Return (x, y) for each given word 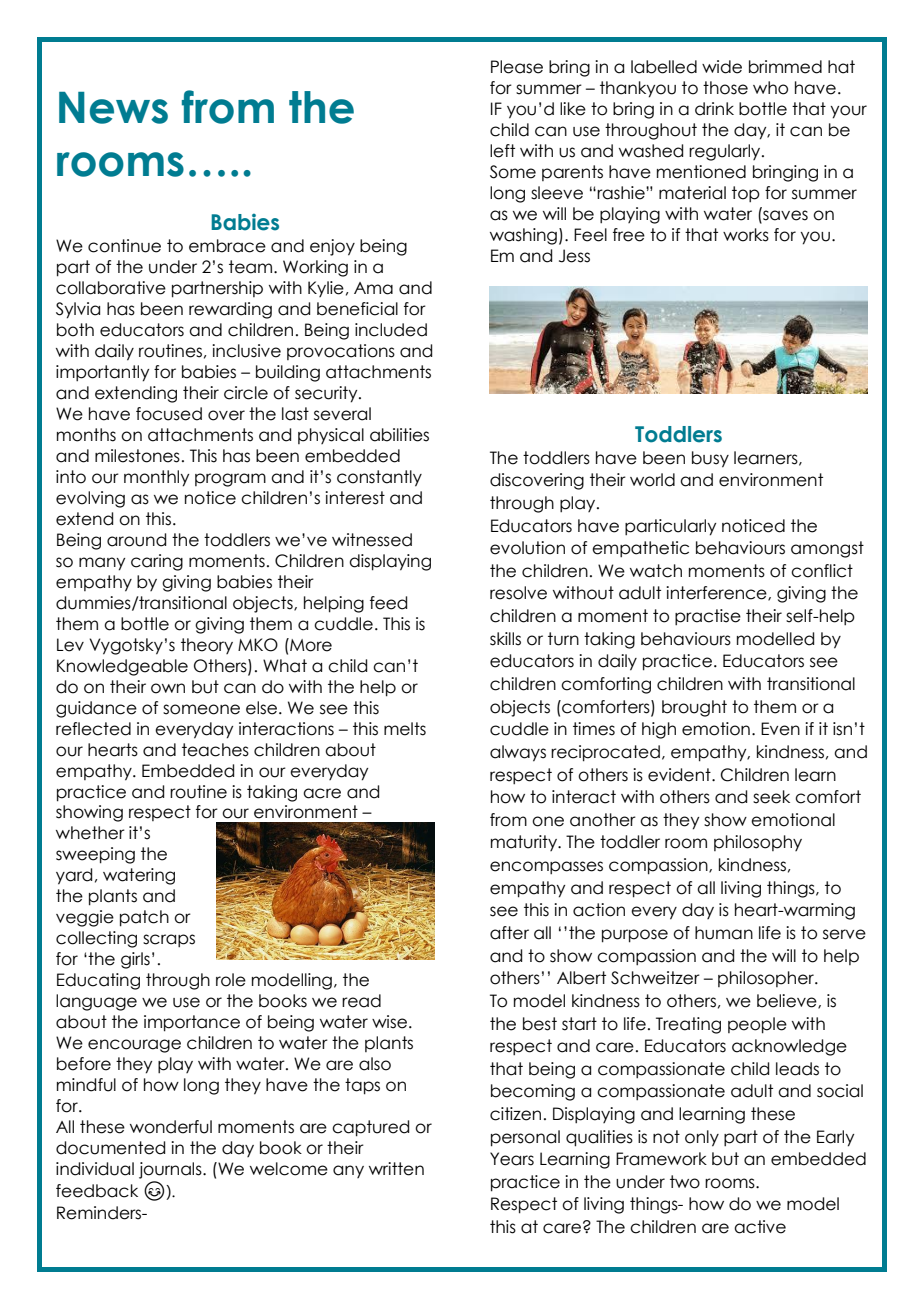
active (760, 1227)
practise (708, 617)
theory (207, 646)
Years (512, 1159)
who (770, 88)
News (113, 108)
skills (505, 639)
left (502, 151)
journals (171, 1170)
